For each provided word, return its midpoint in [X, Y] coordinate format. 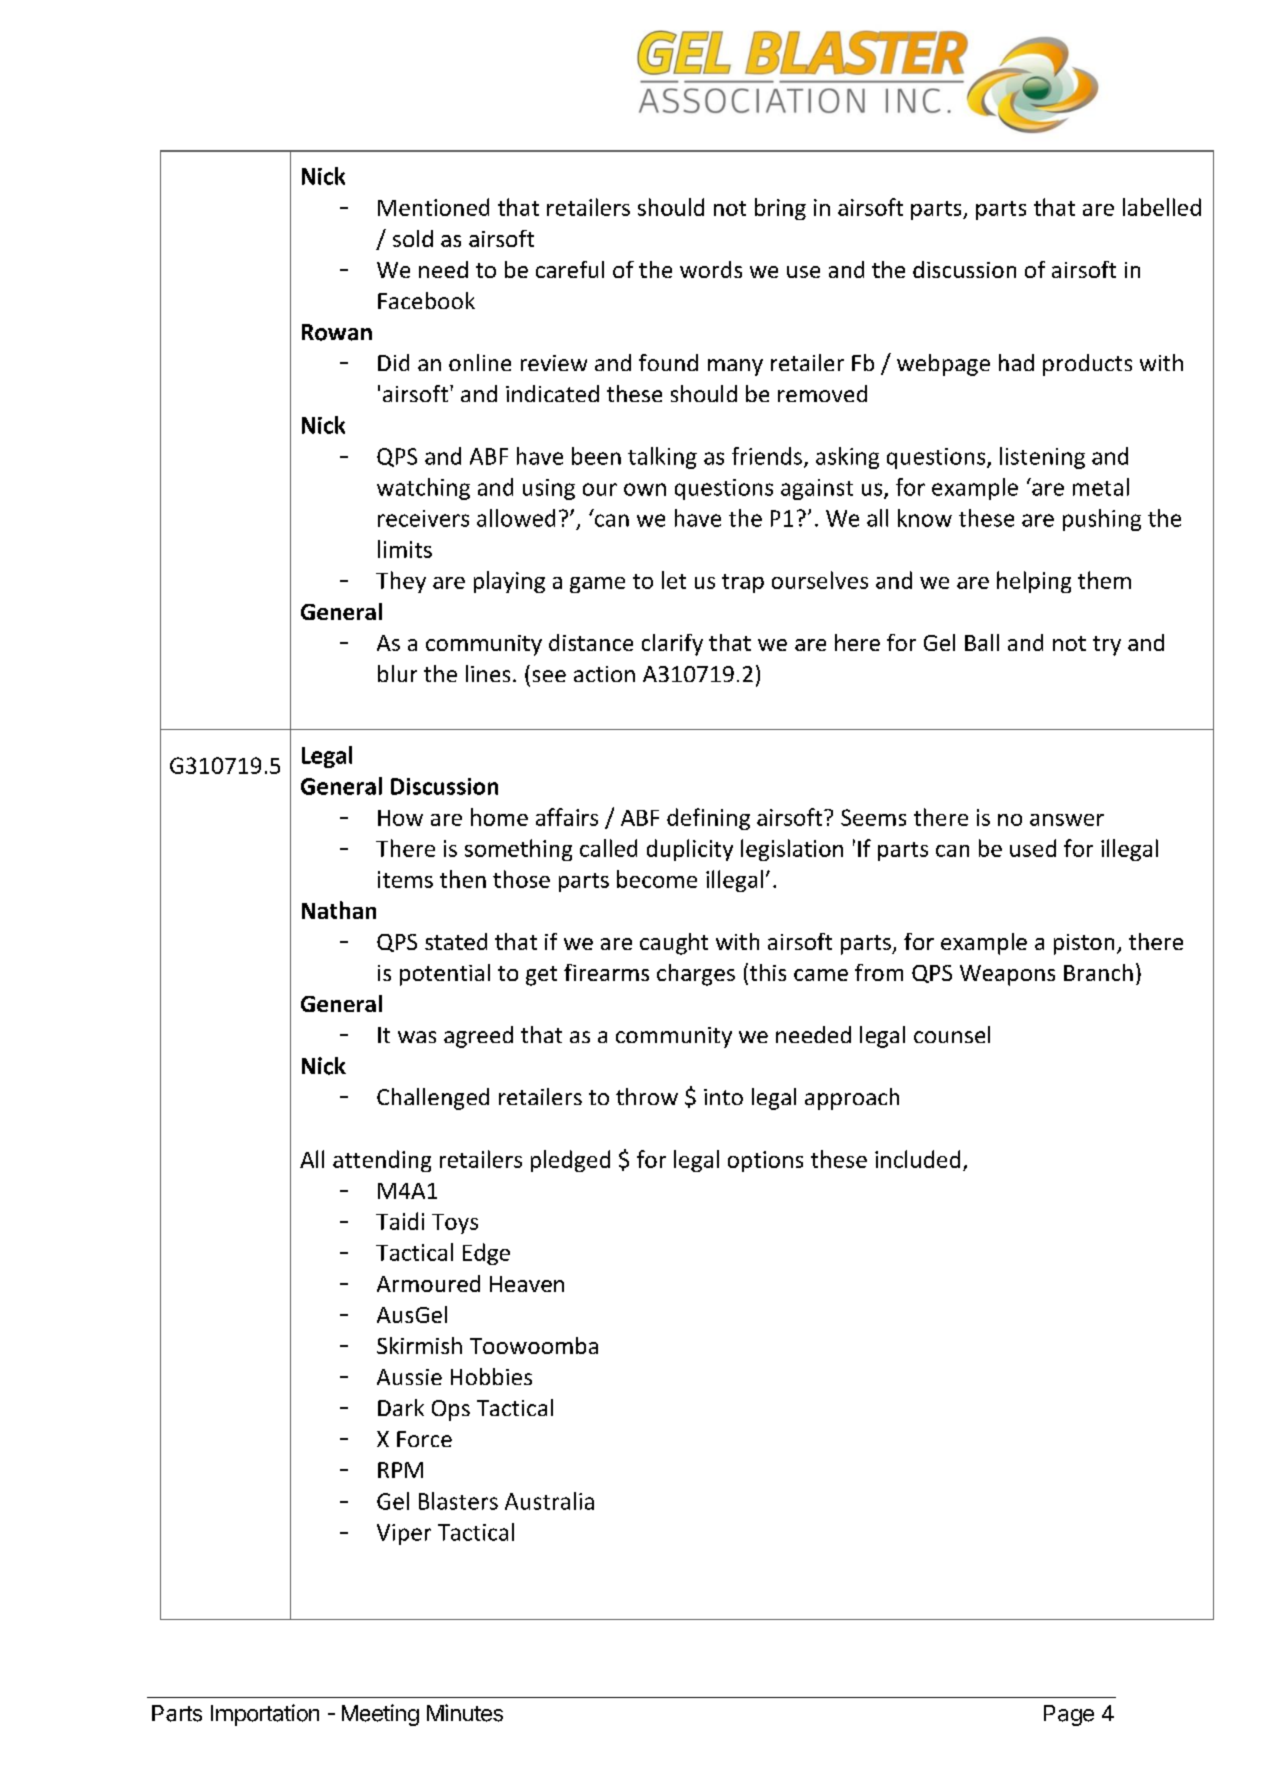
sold [413, 238]
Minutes [465, 1713]
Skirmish [419, 1345]
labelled [1162, 207]
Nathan [339, 910]
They [401, 582]
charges [696, 975]
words [711, 269]
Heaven [527, 1284]
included [917, 1159]
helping [1034, 582]
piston [1084, 944]
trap [743, 583]
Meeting [380, 1715]
